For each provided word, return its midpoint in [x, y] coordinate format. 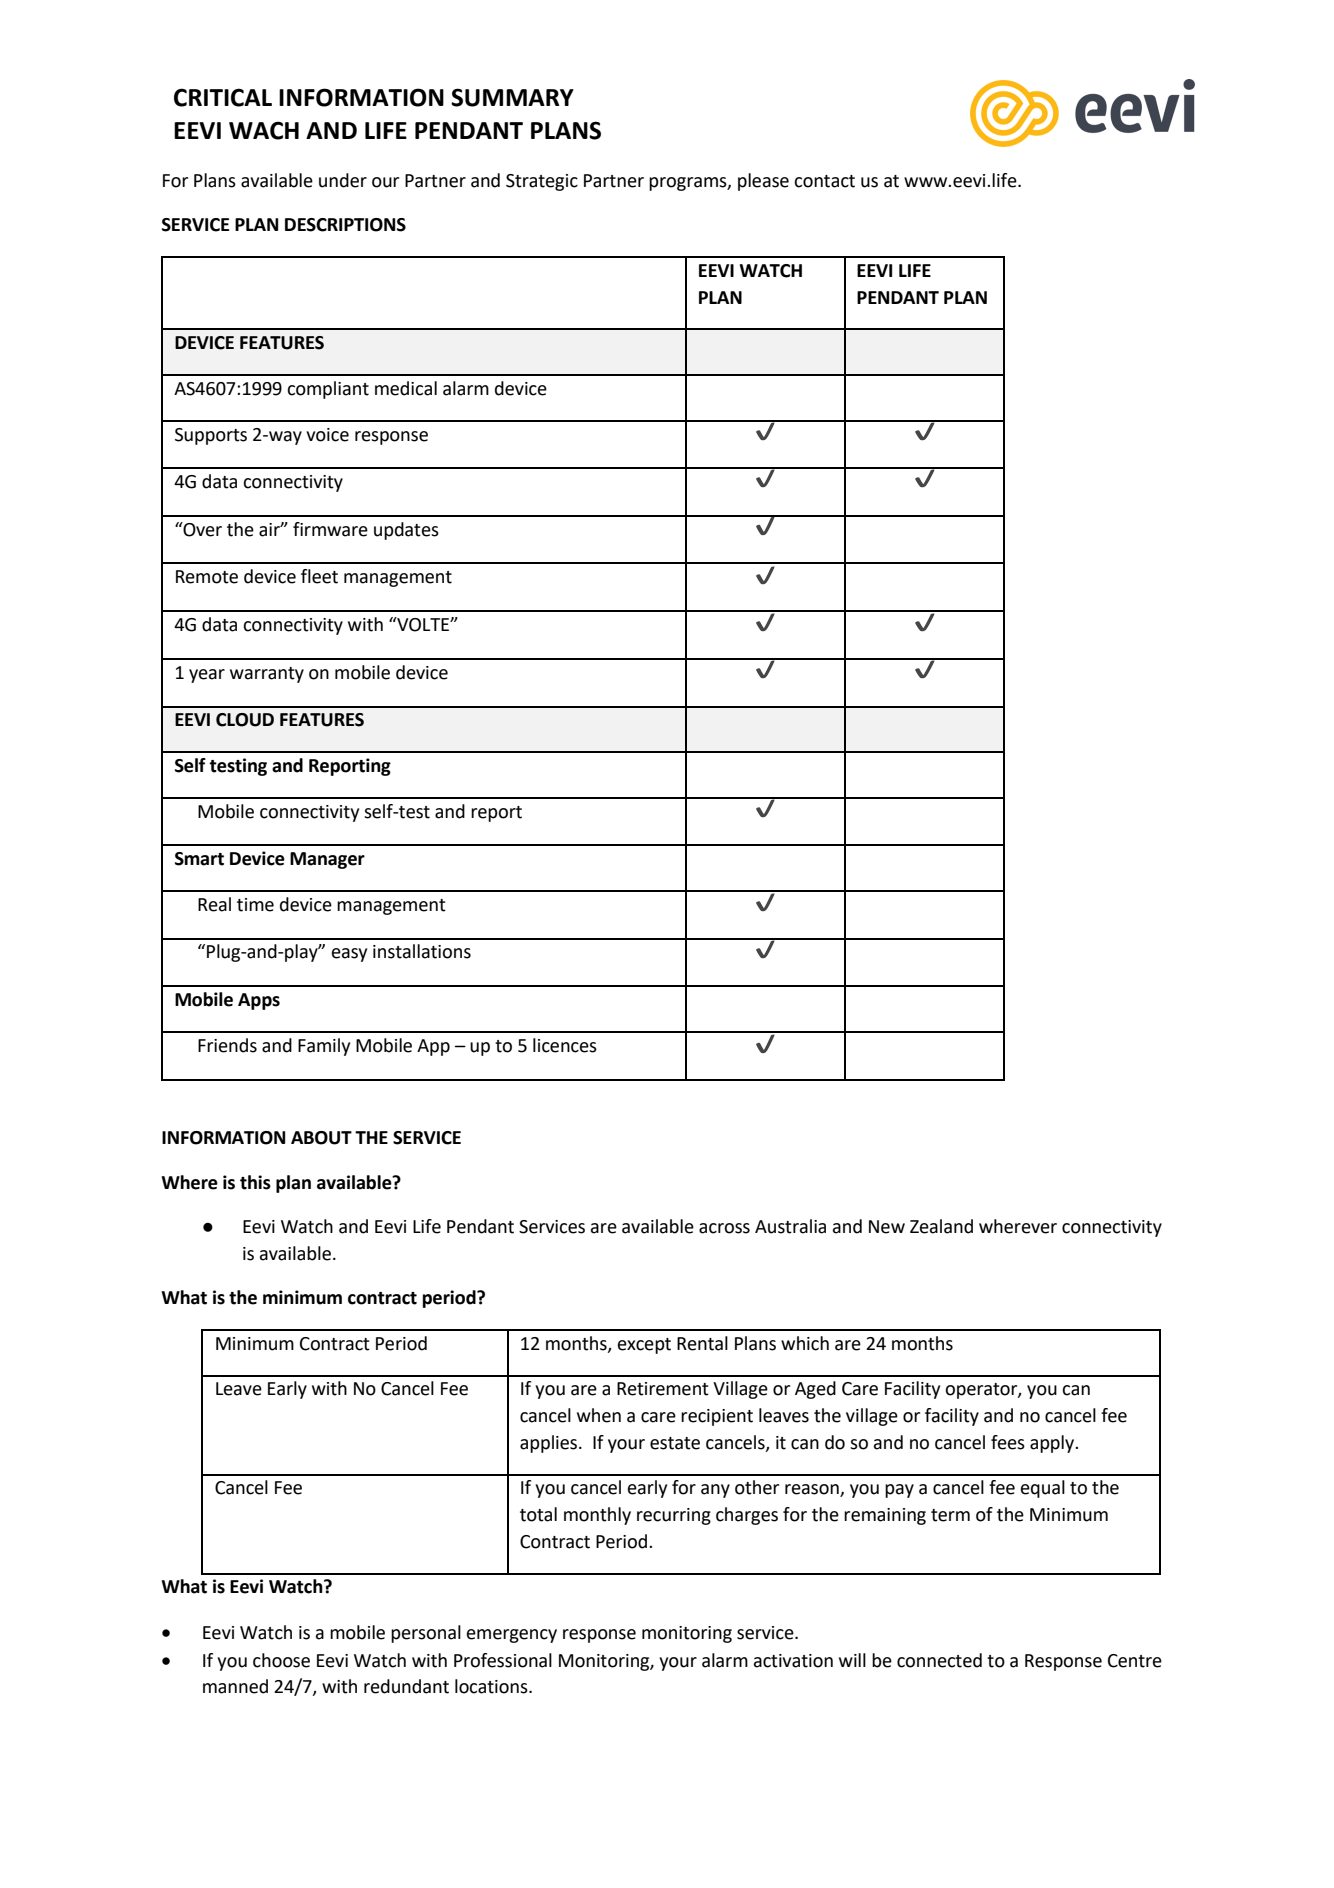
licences [565, 1045]
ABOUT [321, 1138]
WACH [264, 130]
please [763, 182]
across [724, 1228]
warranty [267, 675]
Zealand [941, 1226]
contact [824, 181]
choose [281, 1660]
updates [406, 531]
